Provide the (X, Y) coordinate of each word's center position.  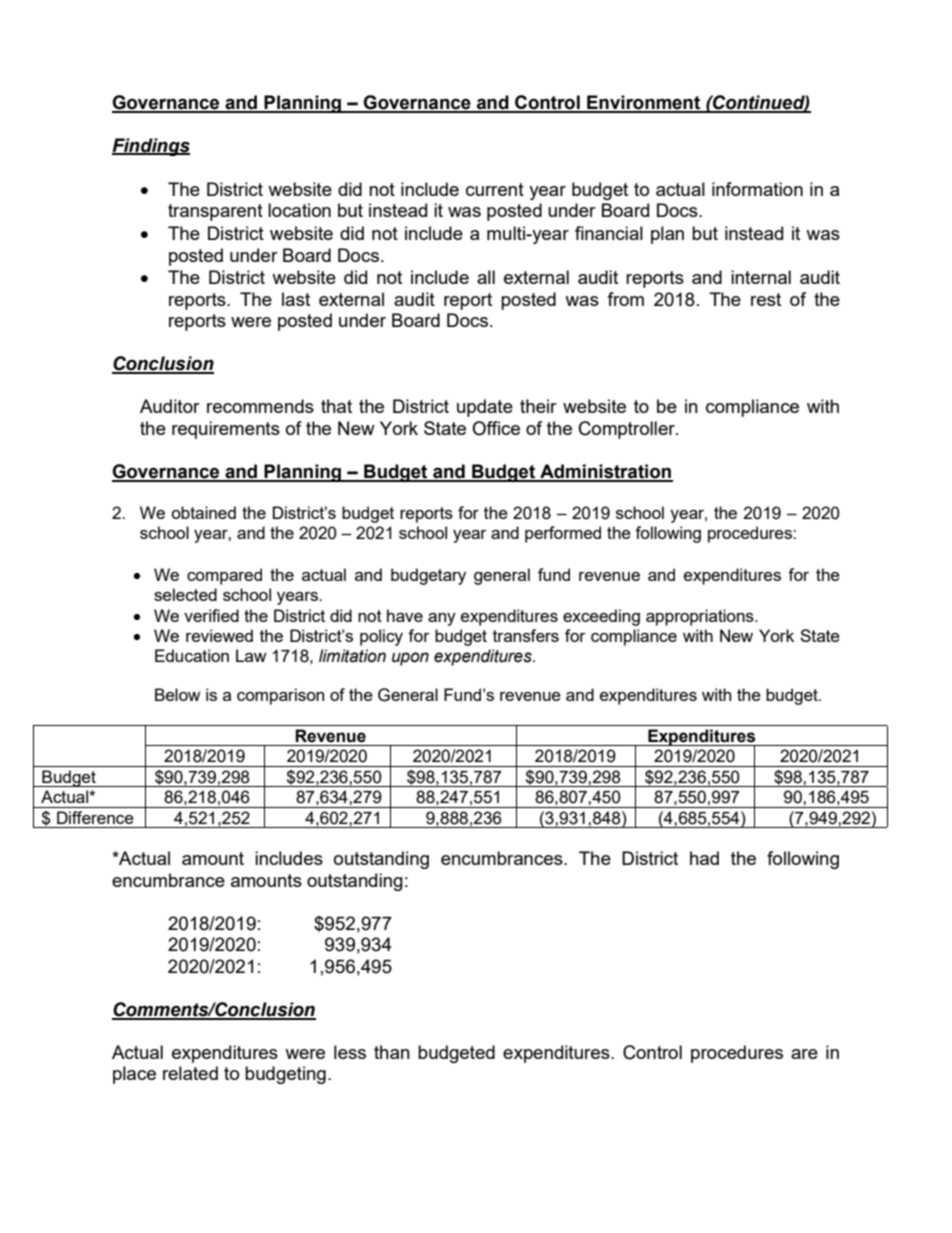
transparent (215, 212)
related (190, 1073)
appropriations (701, 617)
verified (211, 615)
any (442, 619)
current (495, 189)
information (757, 189)
